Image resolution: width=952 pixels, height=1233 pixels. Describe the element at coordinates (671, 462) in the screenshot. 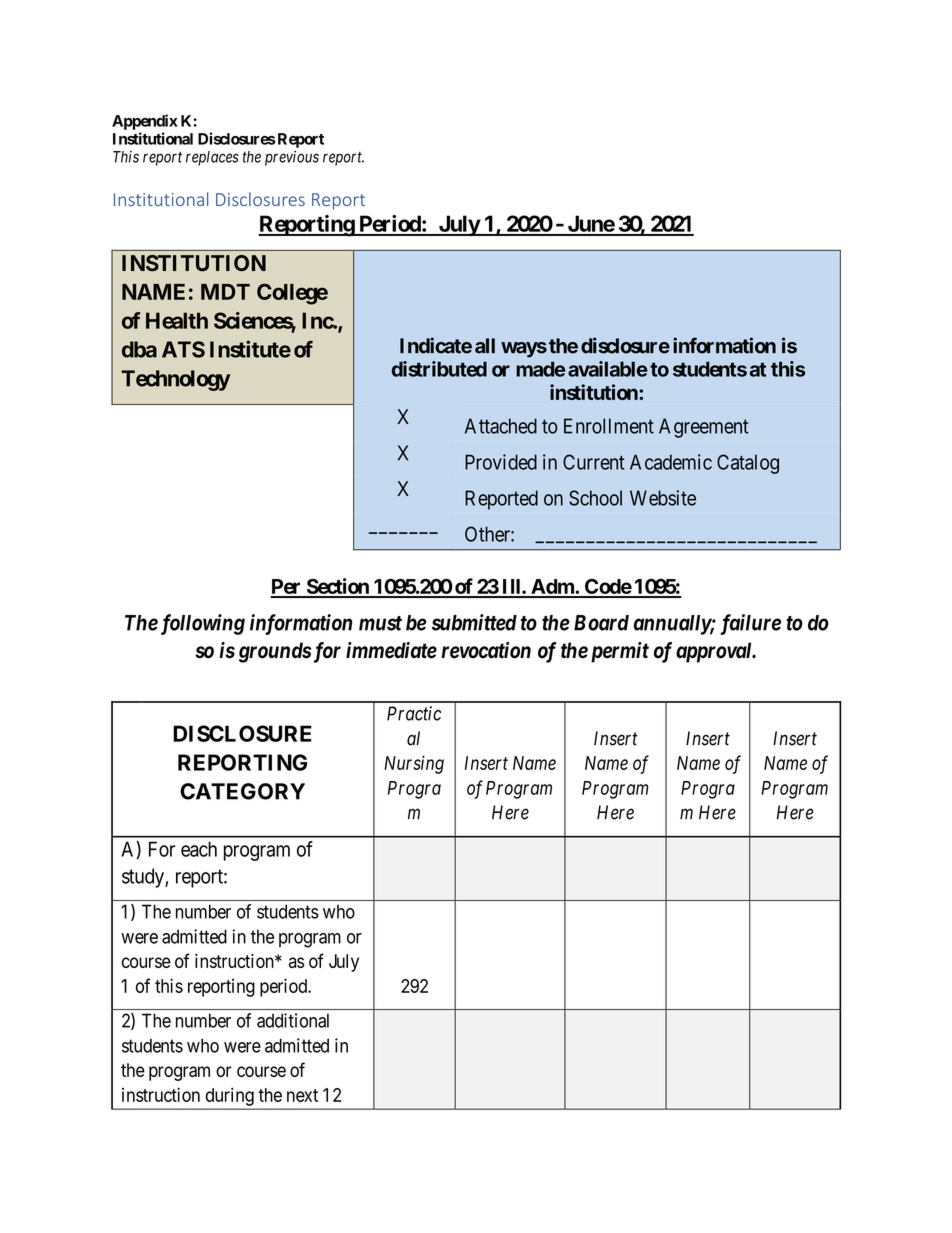

I see `Academic` at that location.
